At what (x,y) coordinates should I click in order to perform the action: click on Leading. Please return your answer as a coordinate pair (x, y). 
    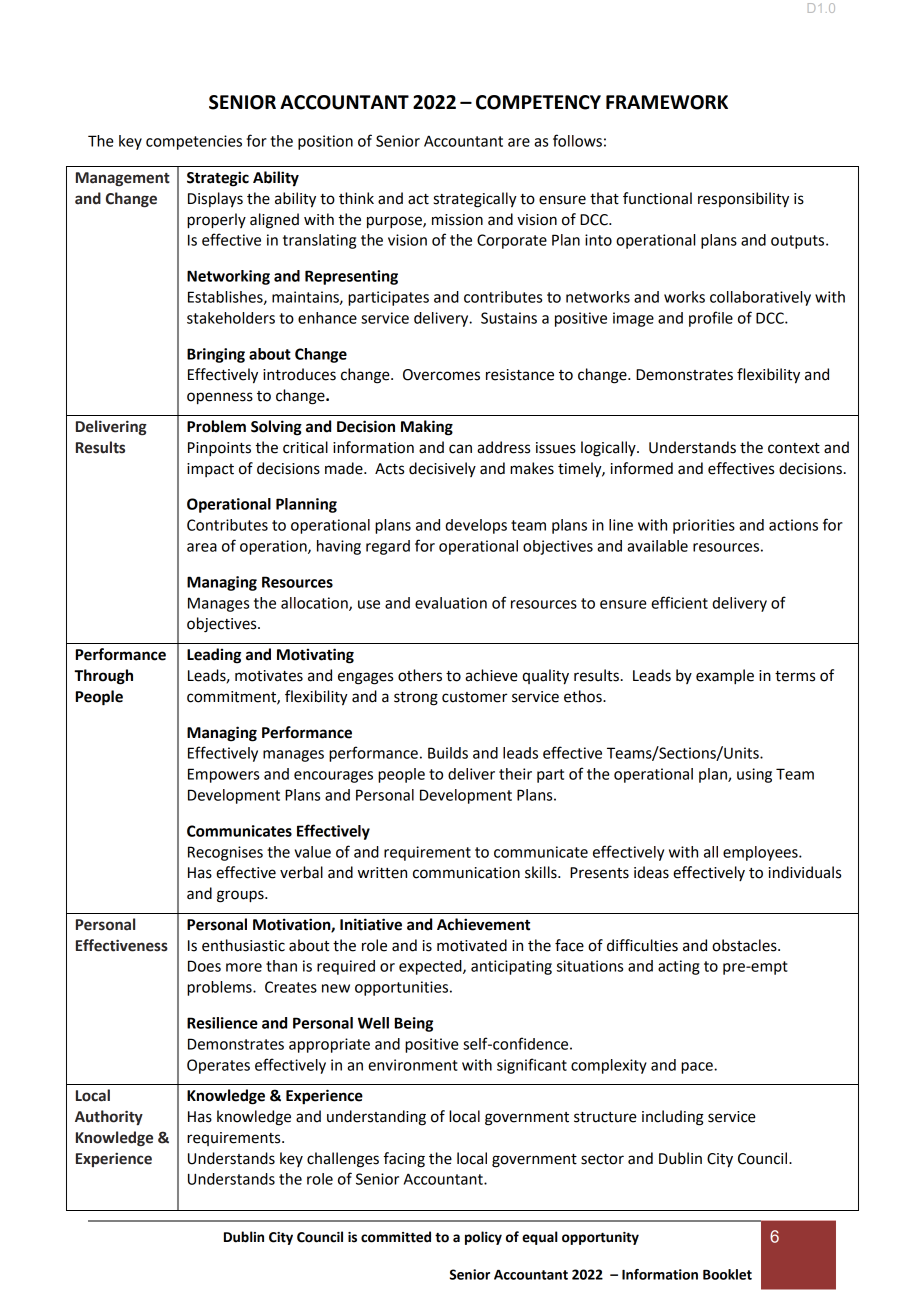
    Looking at the image, I should click on (214, 656).
